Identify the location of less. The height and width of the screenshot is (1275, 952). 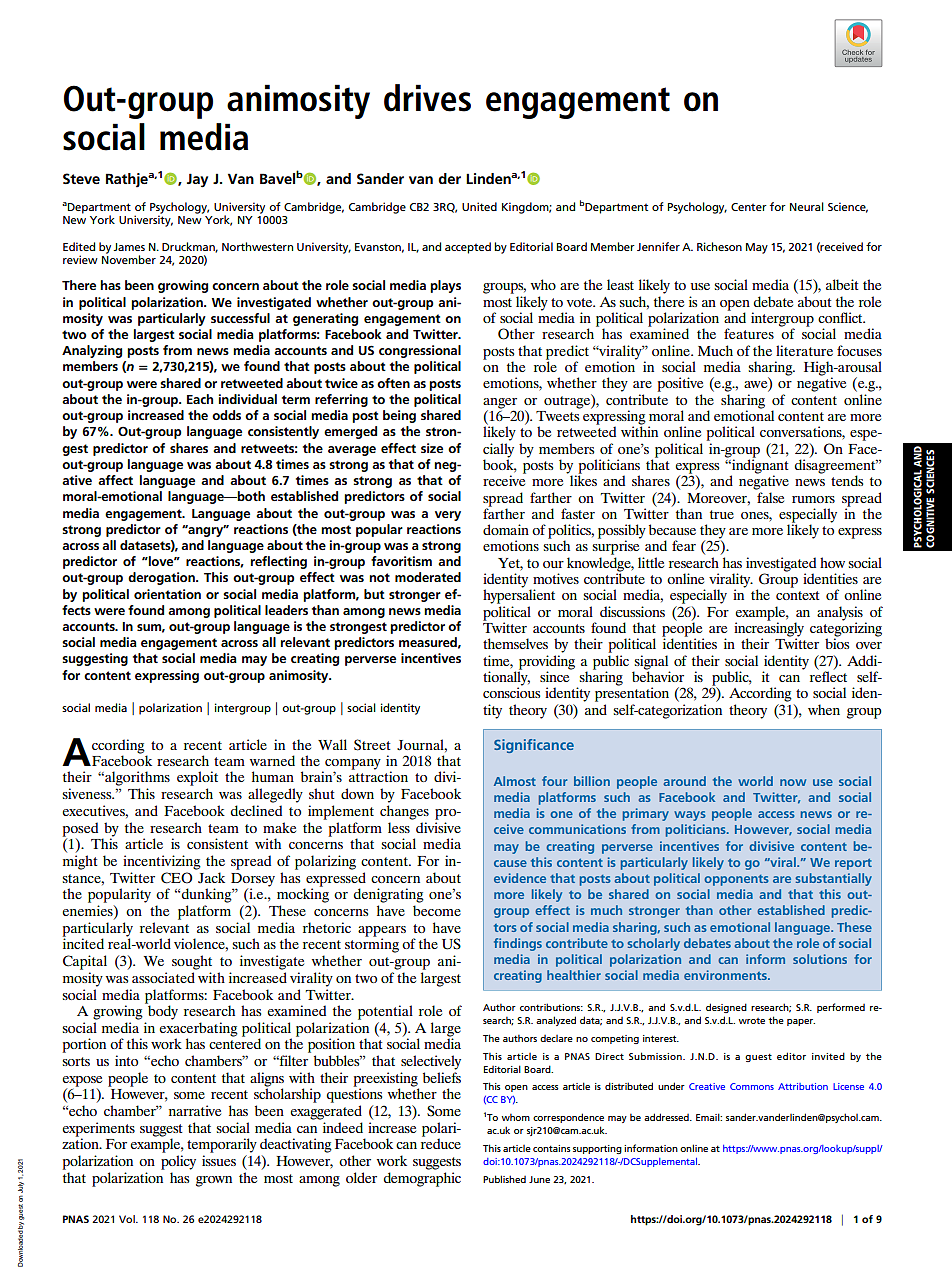
(399, 827).
